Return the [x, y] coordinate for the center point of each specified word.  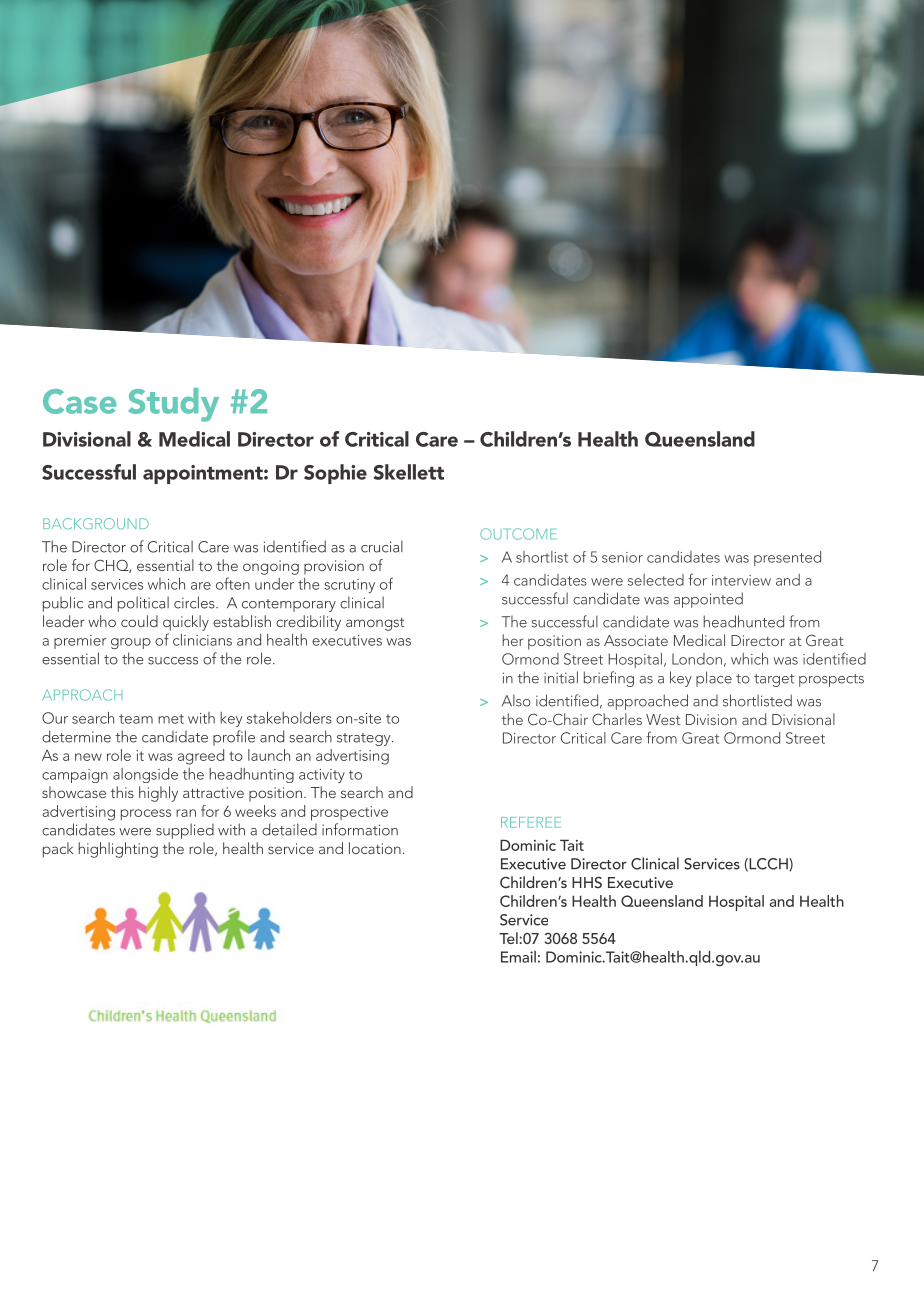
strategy [365, 739]
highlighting [118, 850]
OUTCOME [518, 534]
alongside [145, 775]
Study [173, 405]
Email [518, 957]
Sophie [335, 474]
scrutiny [349, 586]
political [143, 604]
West [663, 719]
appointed [708, 600]
